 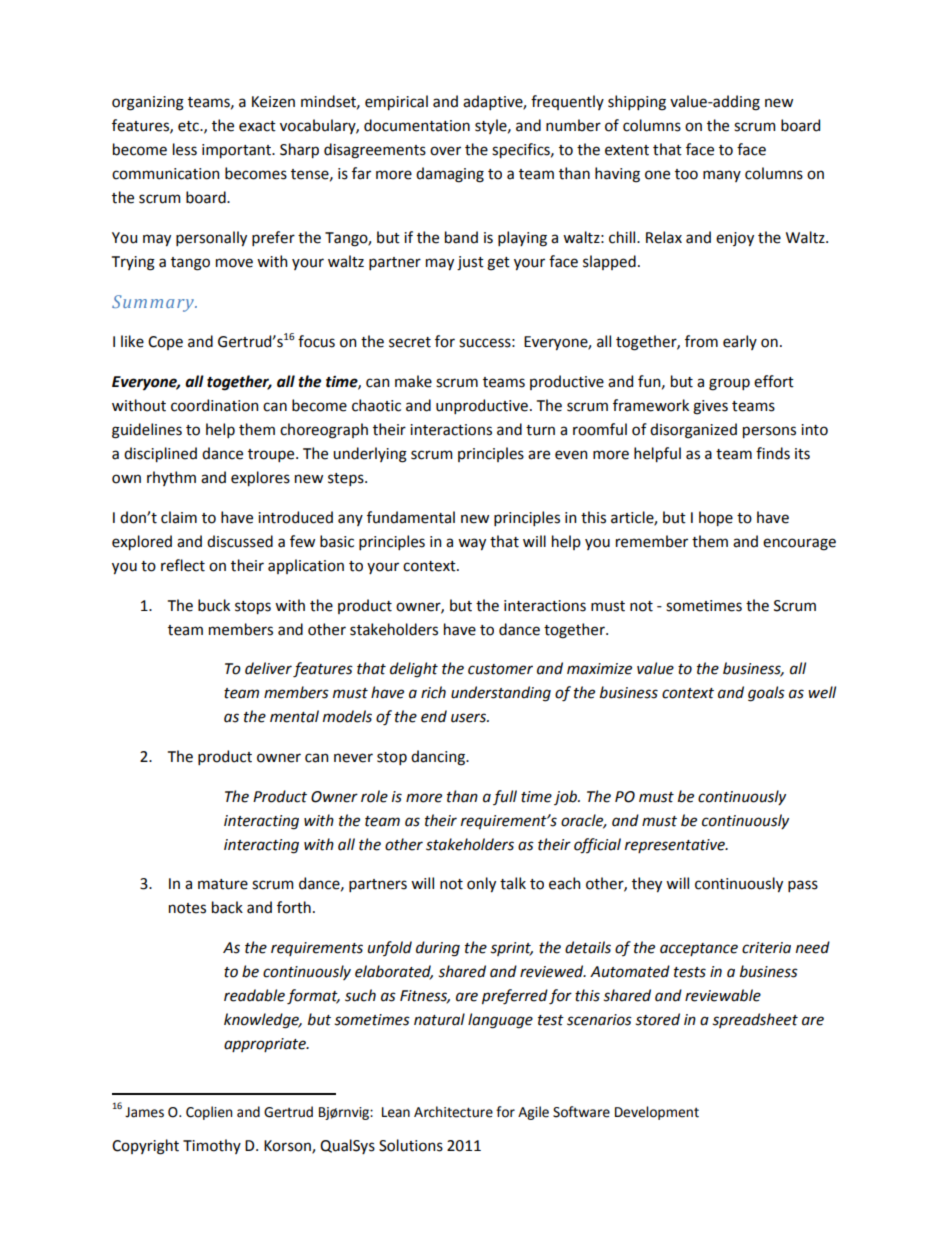 I want to click on Timothy, so click(x=212, y=1146).
